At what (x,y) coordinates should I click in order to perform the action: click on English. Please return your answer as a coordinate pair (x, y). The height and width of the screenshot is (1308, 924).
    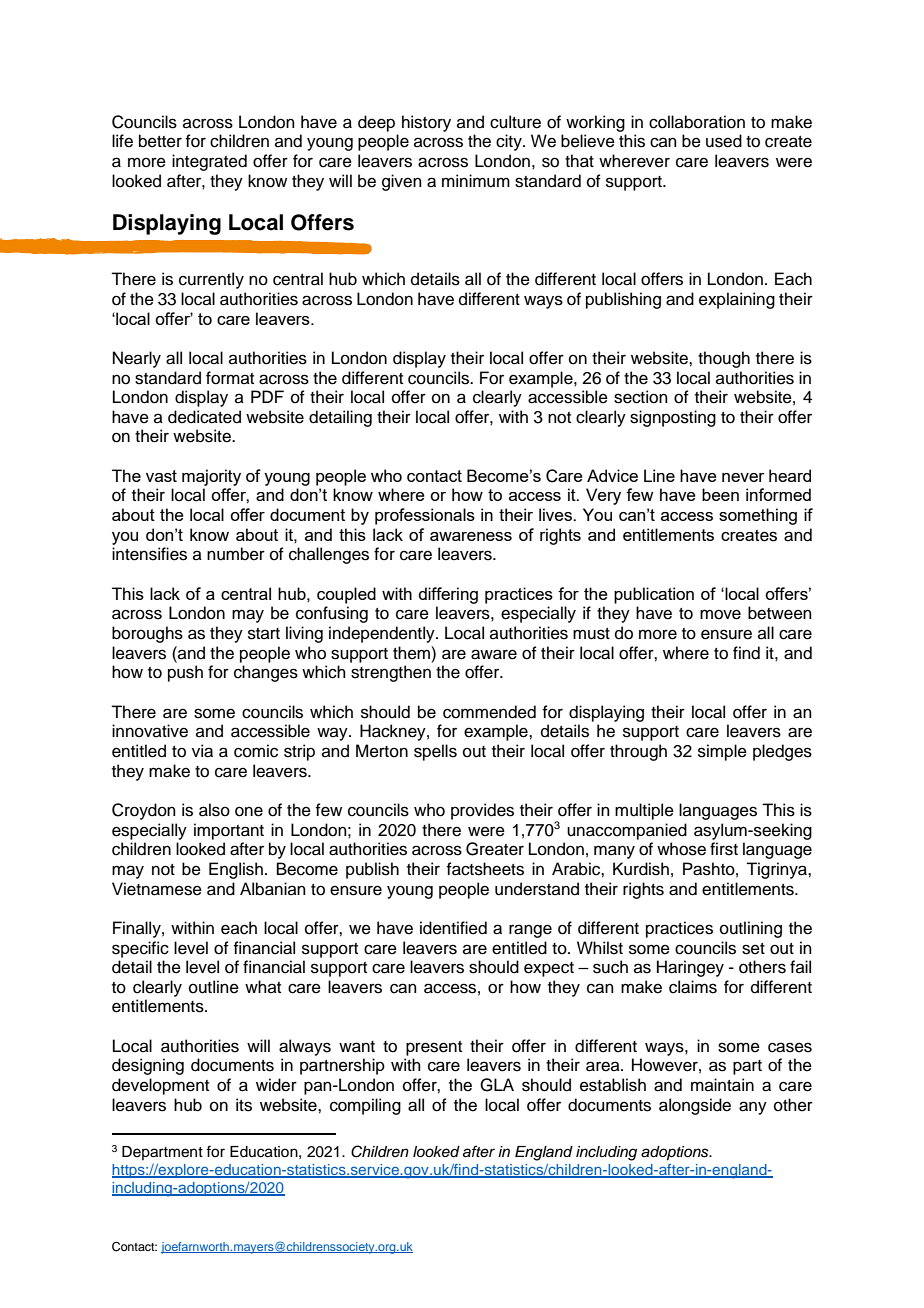
    Looking at the image, I should click on (236, 870).
